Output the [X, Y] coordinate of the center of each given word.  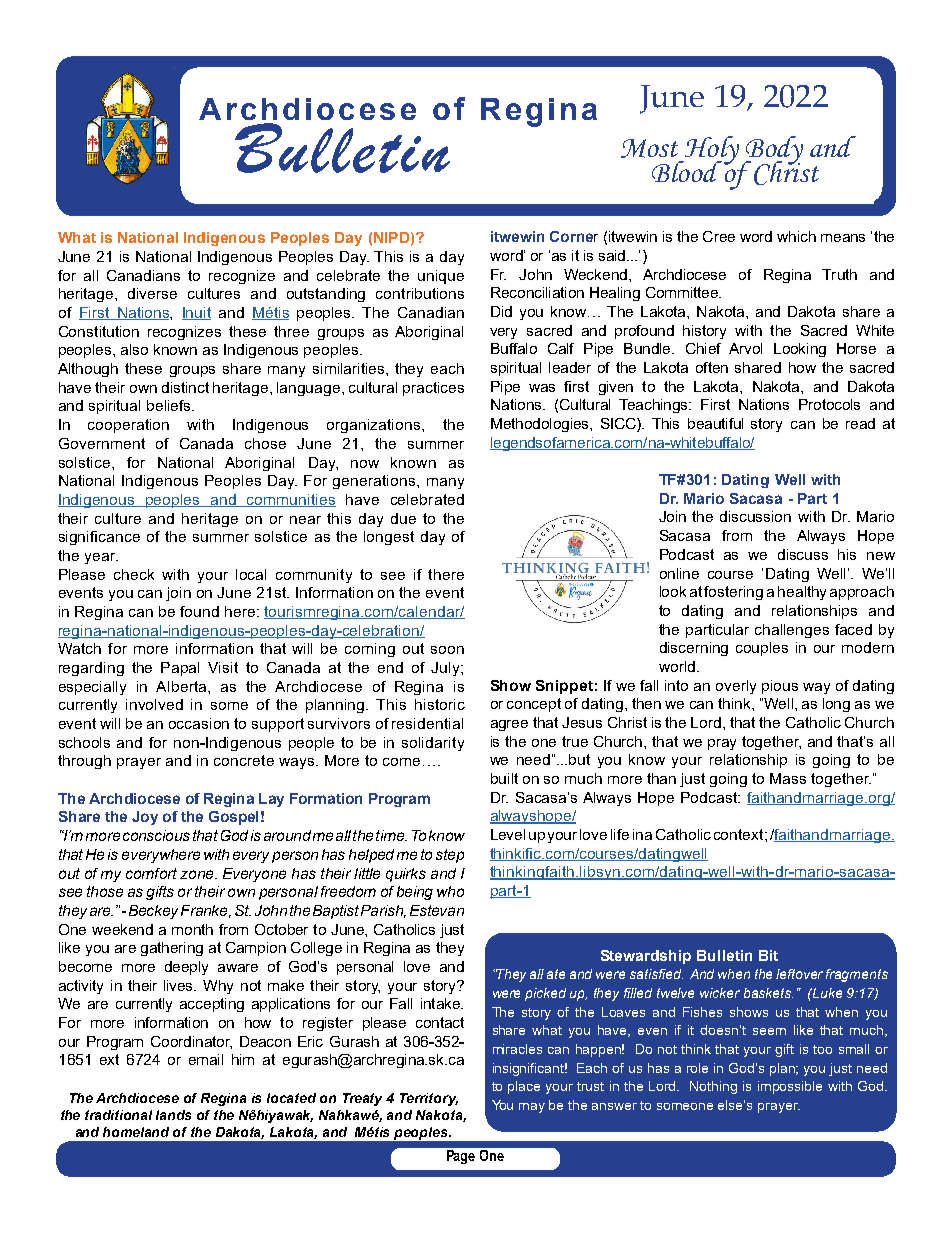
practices [433, 389]
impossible [790, 1087]
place [524, 1087]
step [450, 856]
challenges [792, 631]
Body [773, 151]
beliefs [170, 405]
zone [198, 874]
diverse [152, 293]
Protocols [829, 404]
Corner [574, 236]
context [740, 834]
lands [173, 1115]
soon [447, 650]
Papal [180, 669]
